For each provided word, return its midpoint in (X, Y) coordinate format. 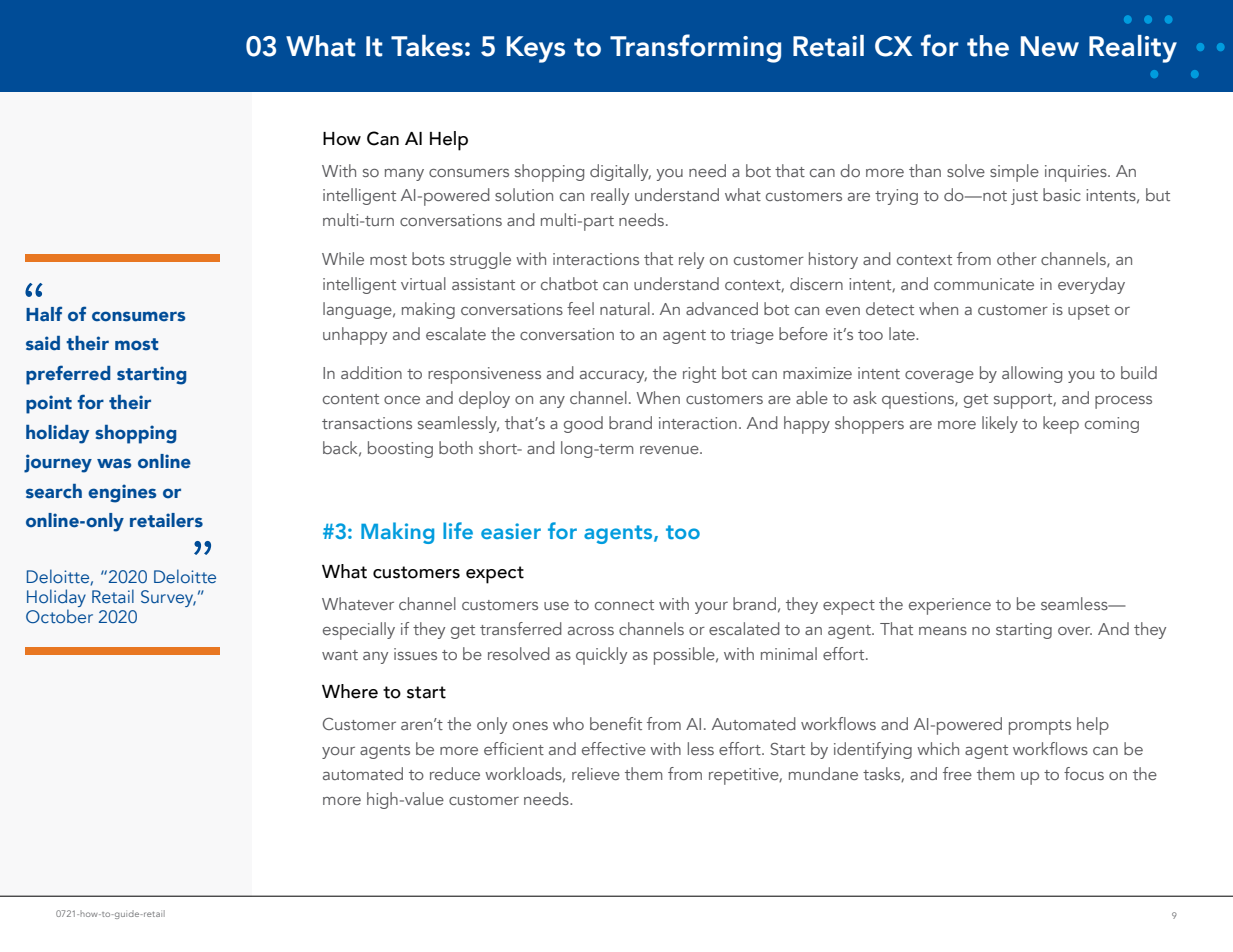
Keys (536, 49)
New (1050, 46)
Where (350, 691)
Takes (427, 46)
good (583, 424)
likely (1000, 424)
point (49, 404)
